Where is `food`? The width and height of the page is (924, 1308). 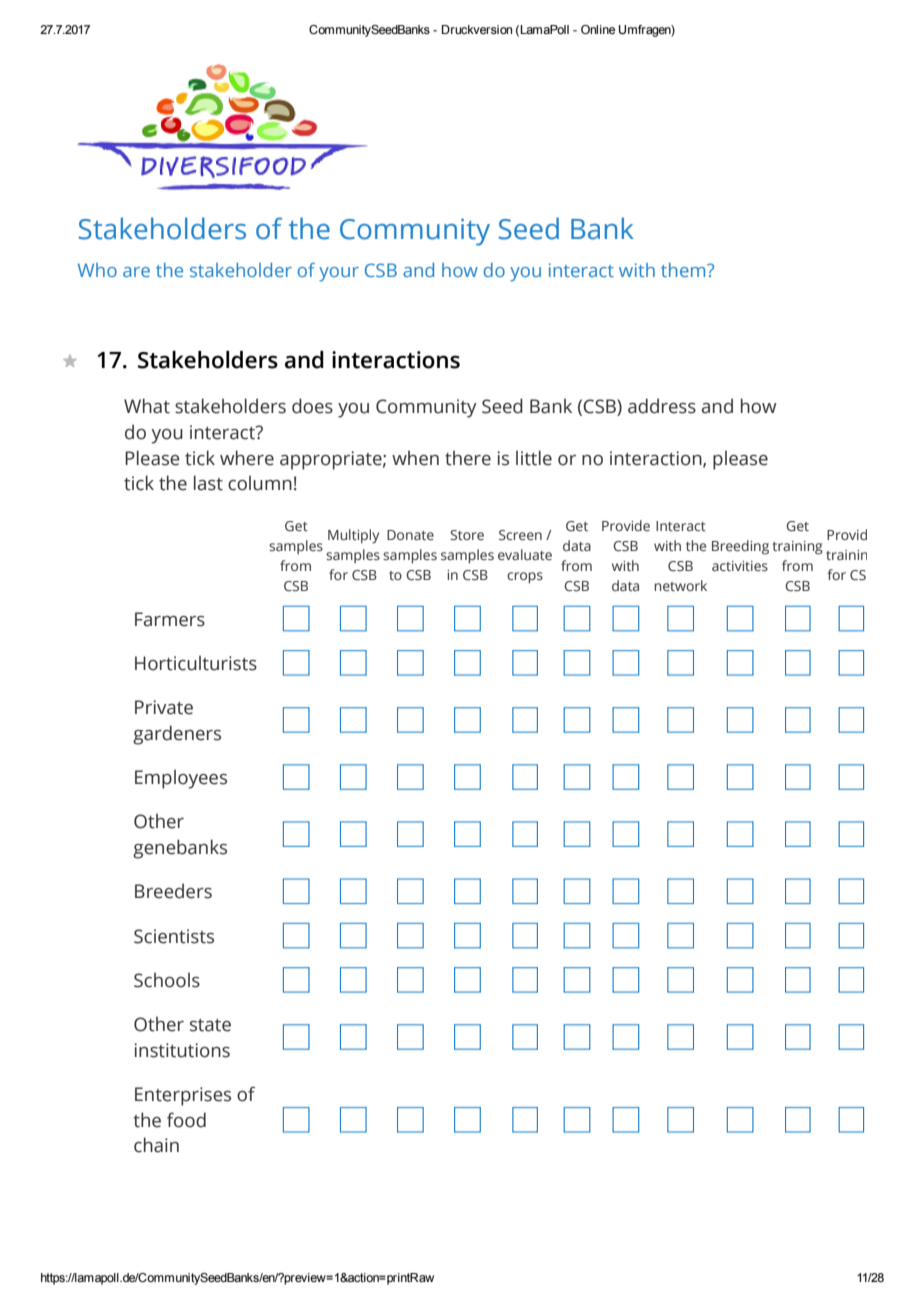
food is located at coordinates (186, 1120).
